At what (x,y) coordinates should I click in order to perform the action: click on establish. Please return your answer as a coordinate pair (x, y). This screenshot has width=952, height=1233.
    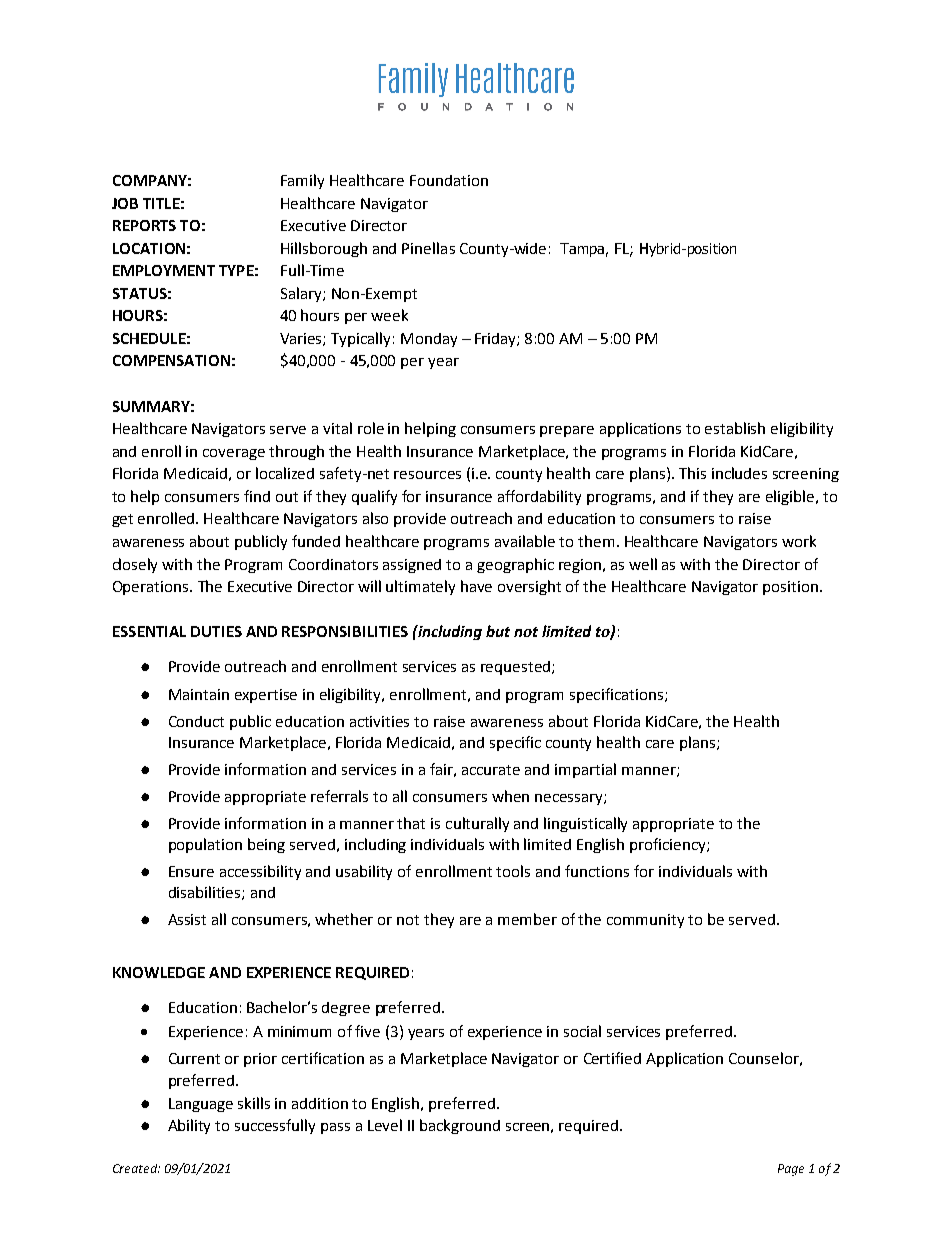
    Looking at the image, I should click on (735, 428).
